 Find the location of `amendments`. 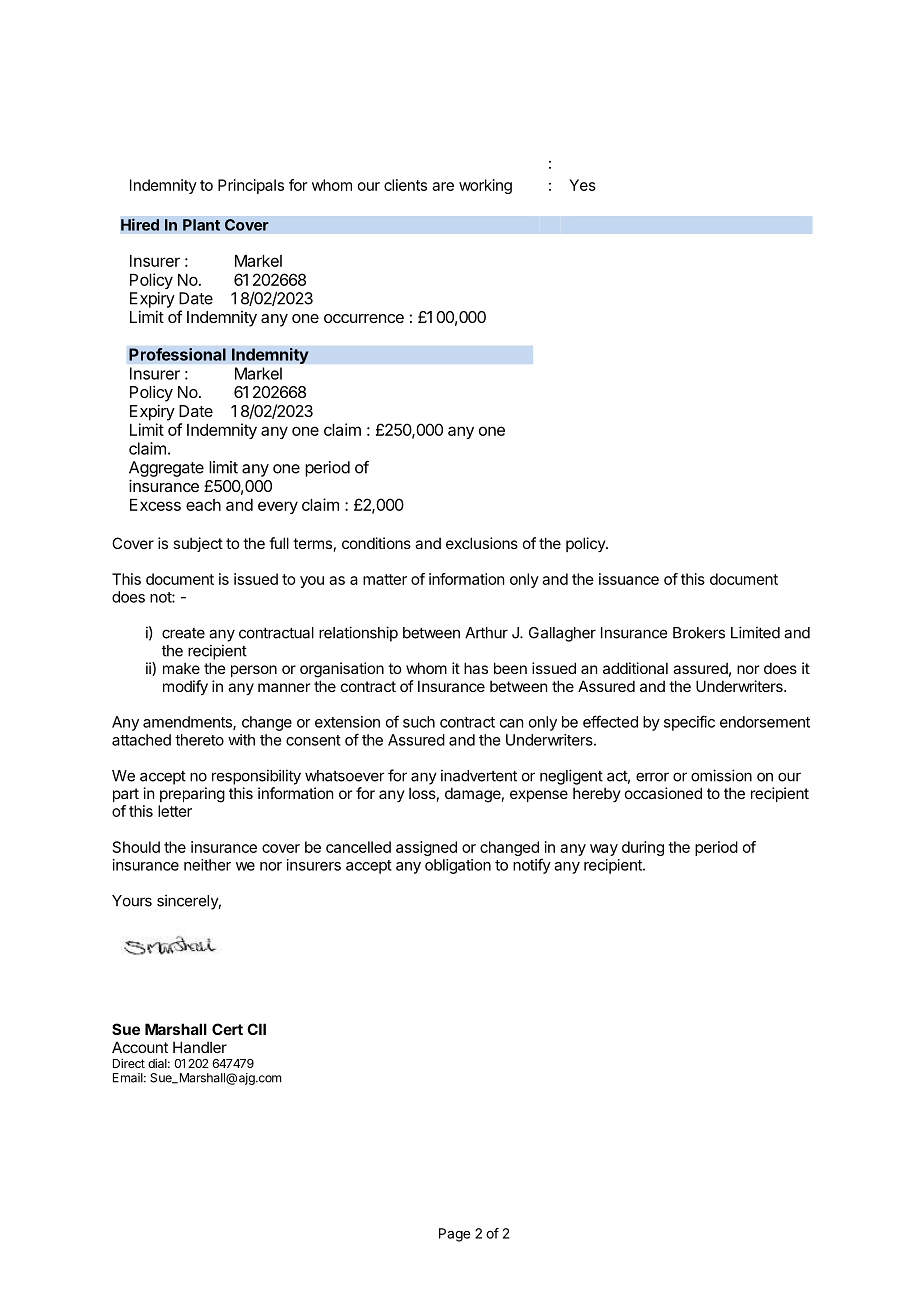

amendments is located at coordinates (188, 723).
